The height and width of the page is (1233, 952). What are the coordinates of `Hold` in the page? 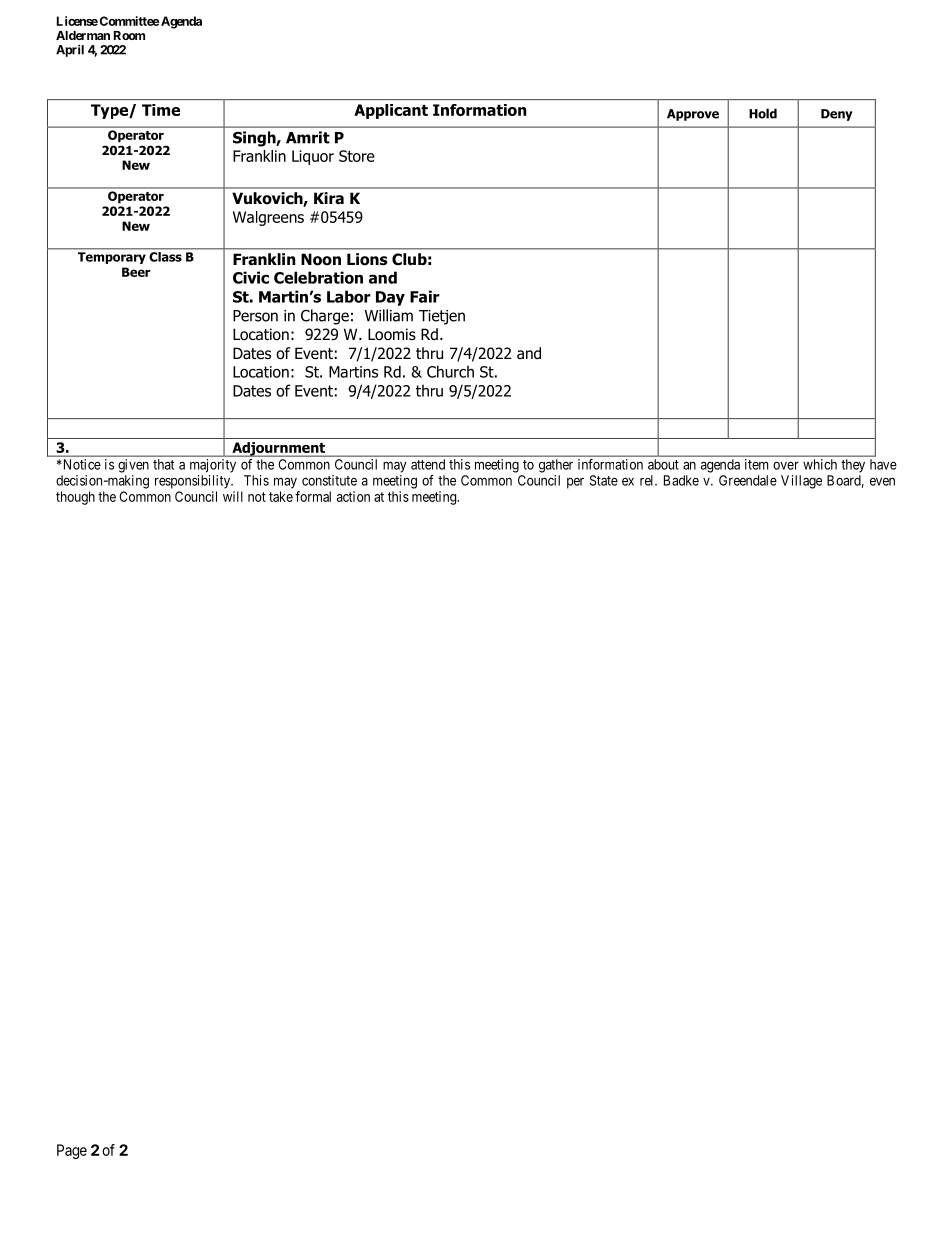 It's located at (763, 113).
